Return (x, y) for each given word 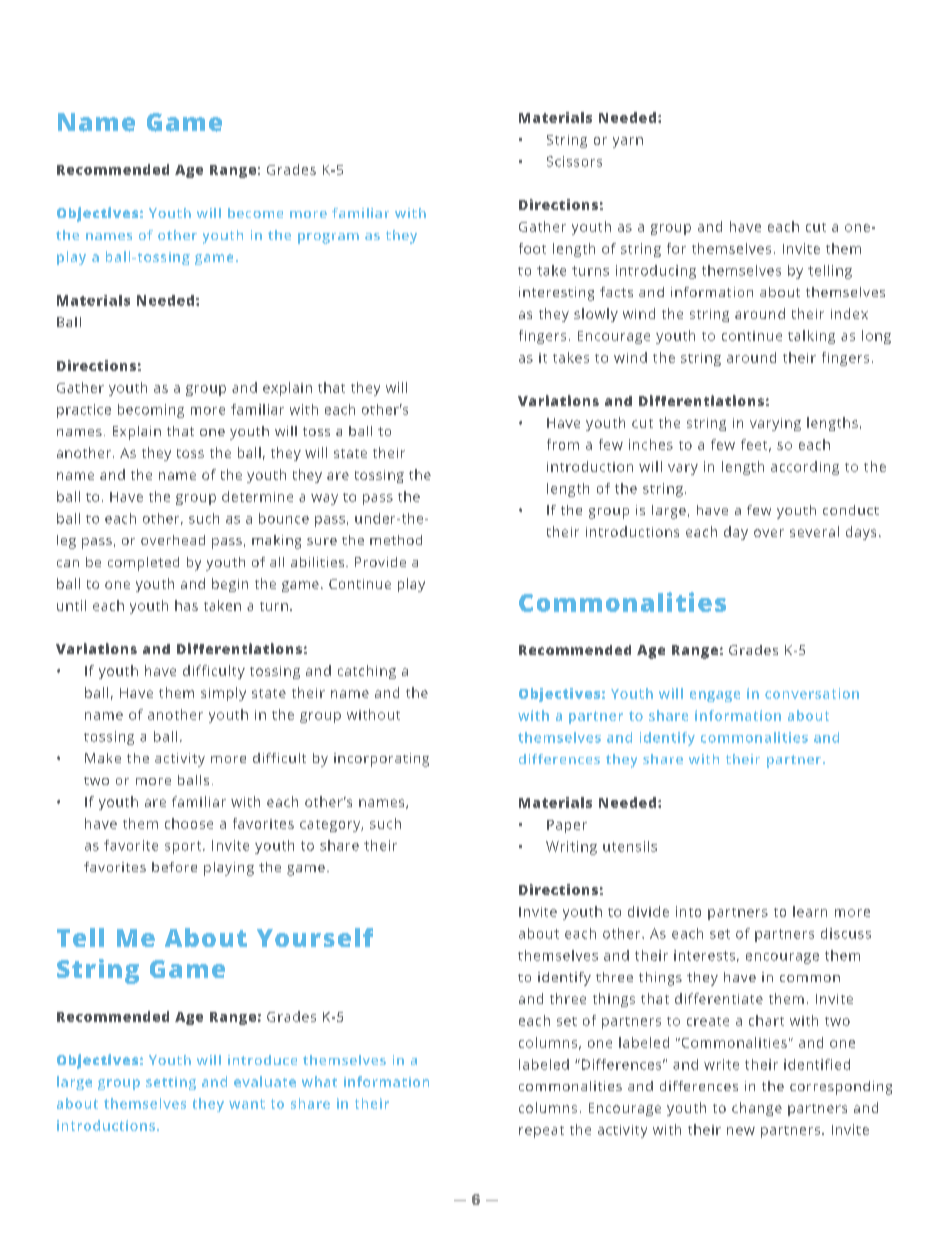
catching (367, 672)
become (255, 213)
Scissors (574, 161)
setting (171, 1083)
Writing (571, 848)
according (805, 468)
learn (810, 911)
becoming (151, 411)
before (174, 867)
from (563, 444)
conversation (812, 693)
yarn (628, 142)
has (186, 605)
